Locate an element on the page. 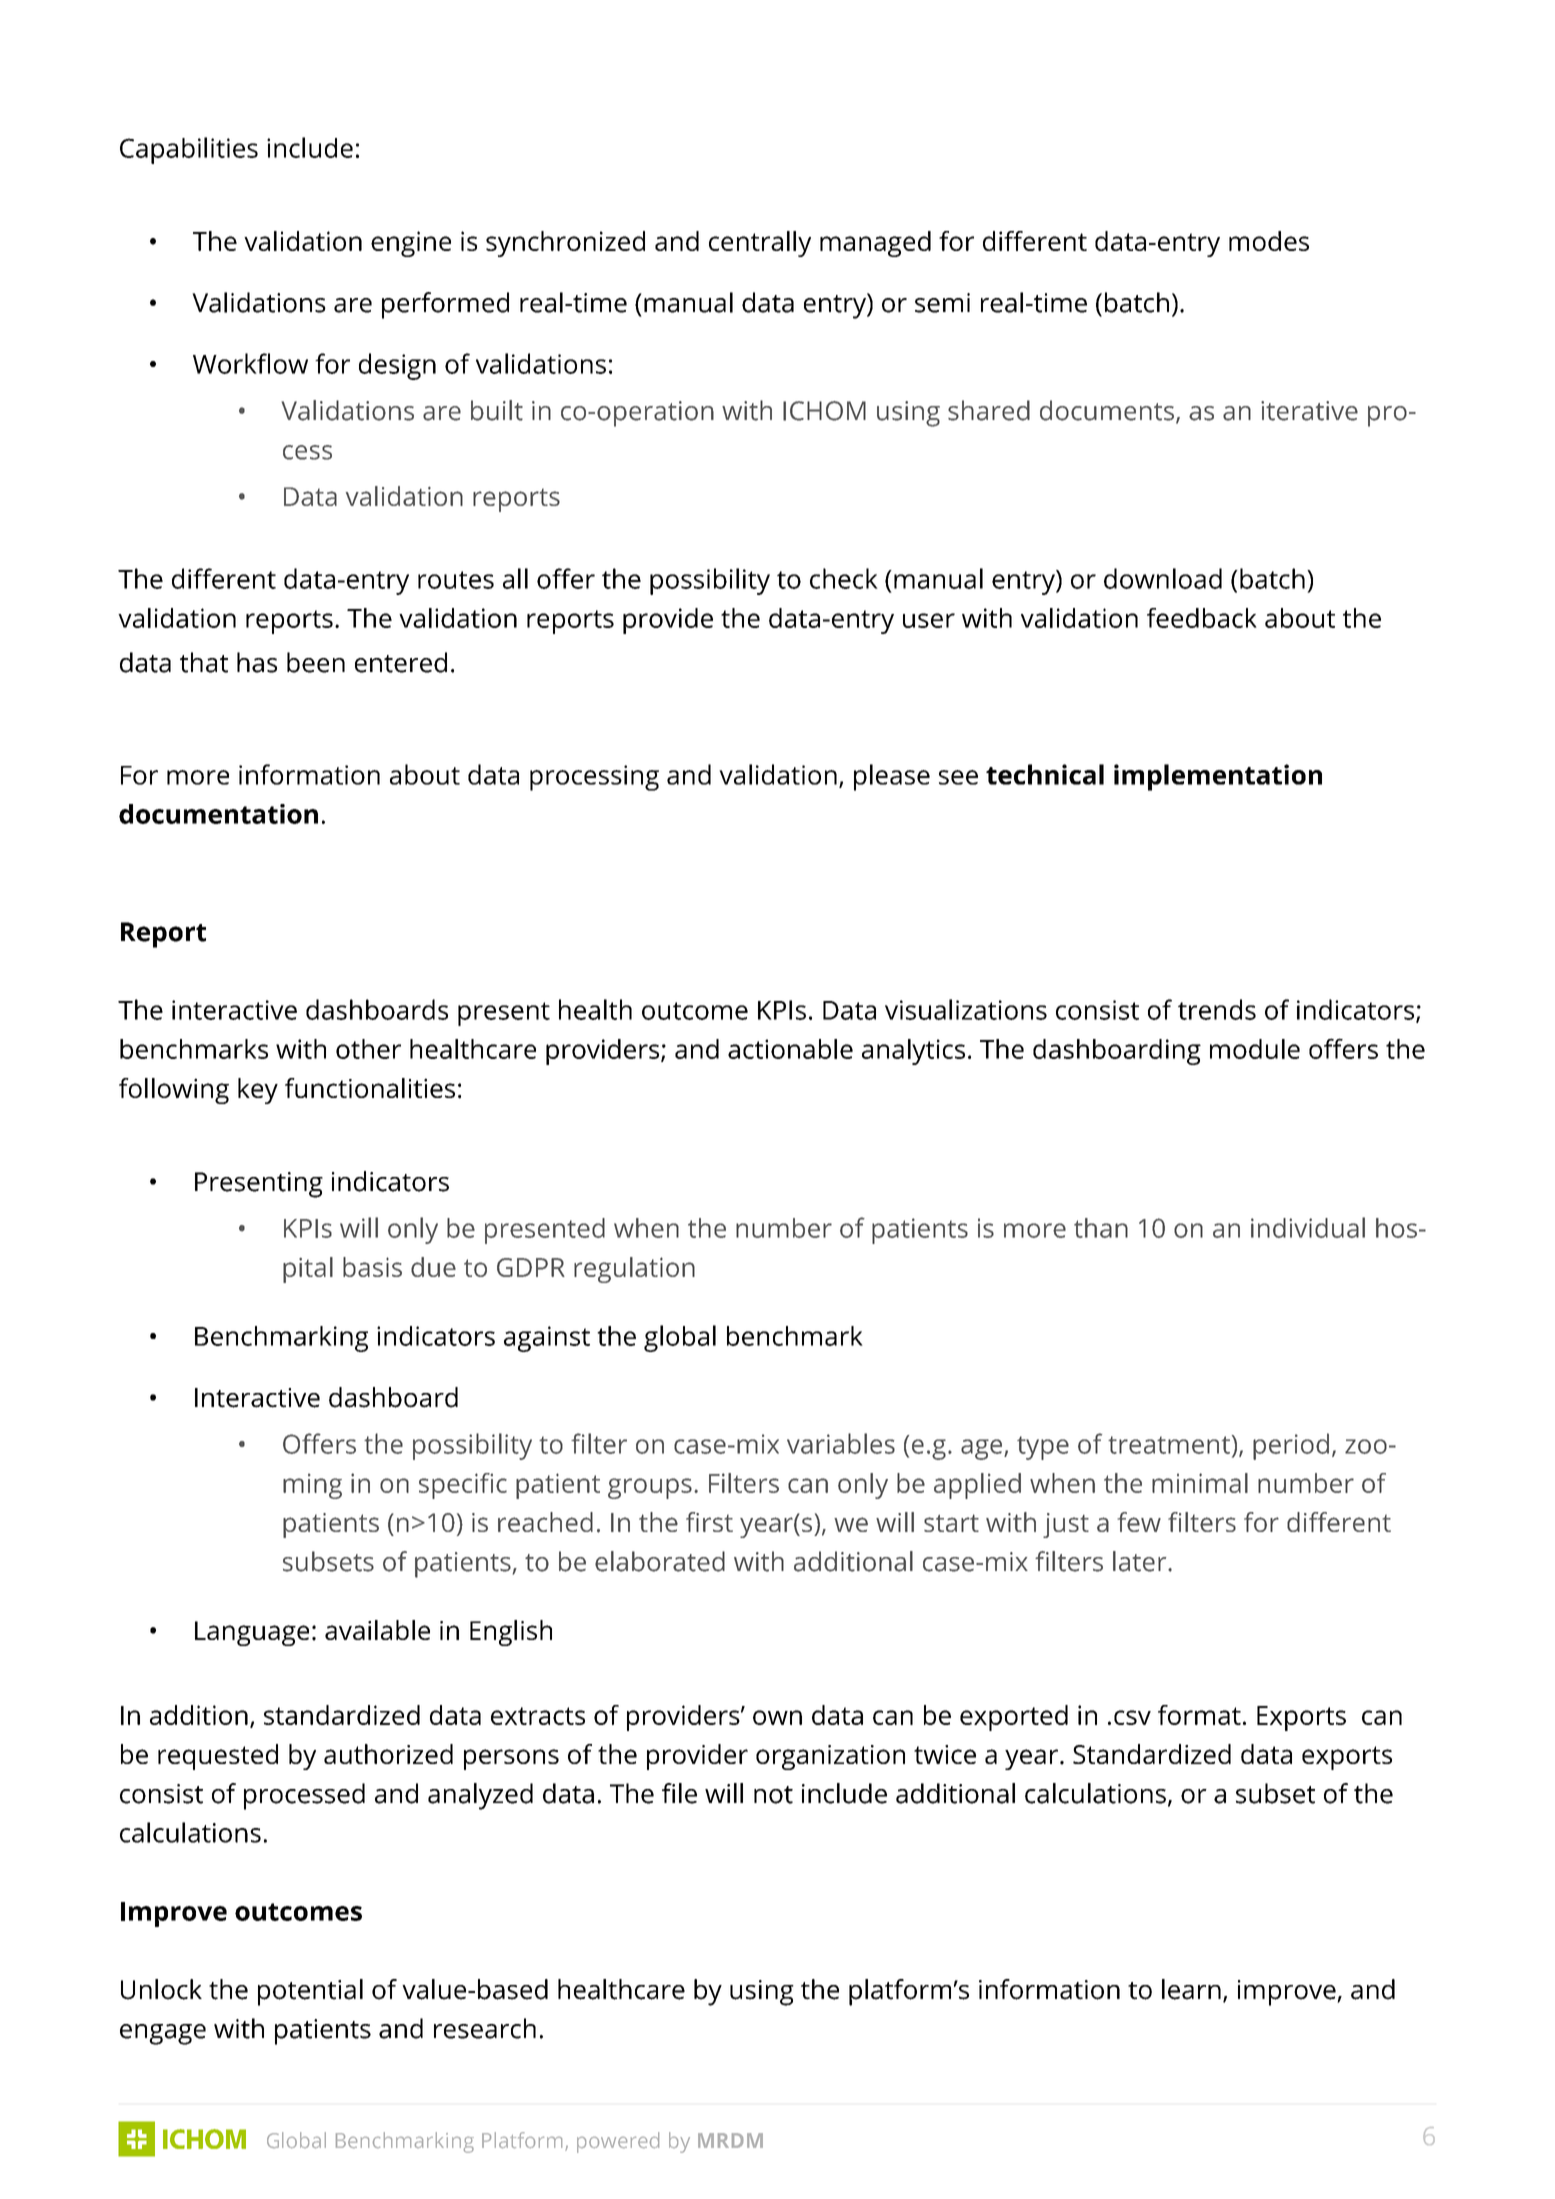  centrally is located at coordinates (760, 244).
